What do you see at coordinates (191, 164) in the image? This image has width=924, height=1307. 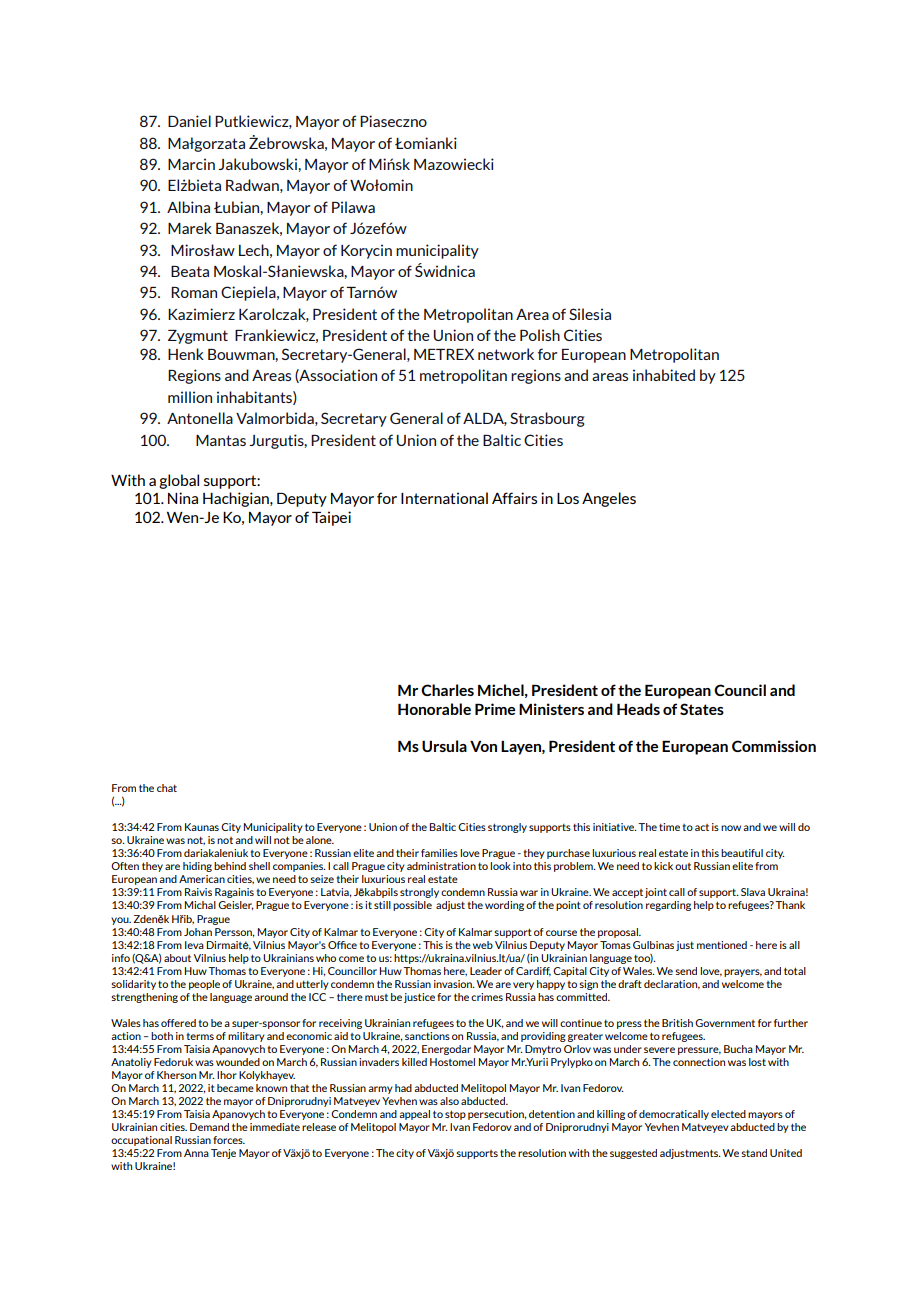 I see `Marcin` at bounding box center [191, 164].
